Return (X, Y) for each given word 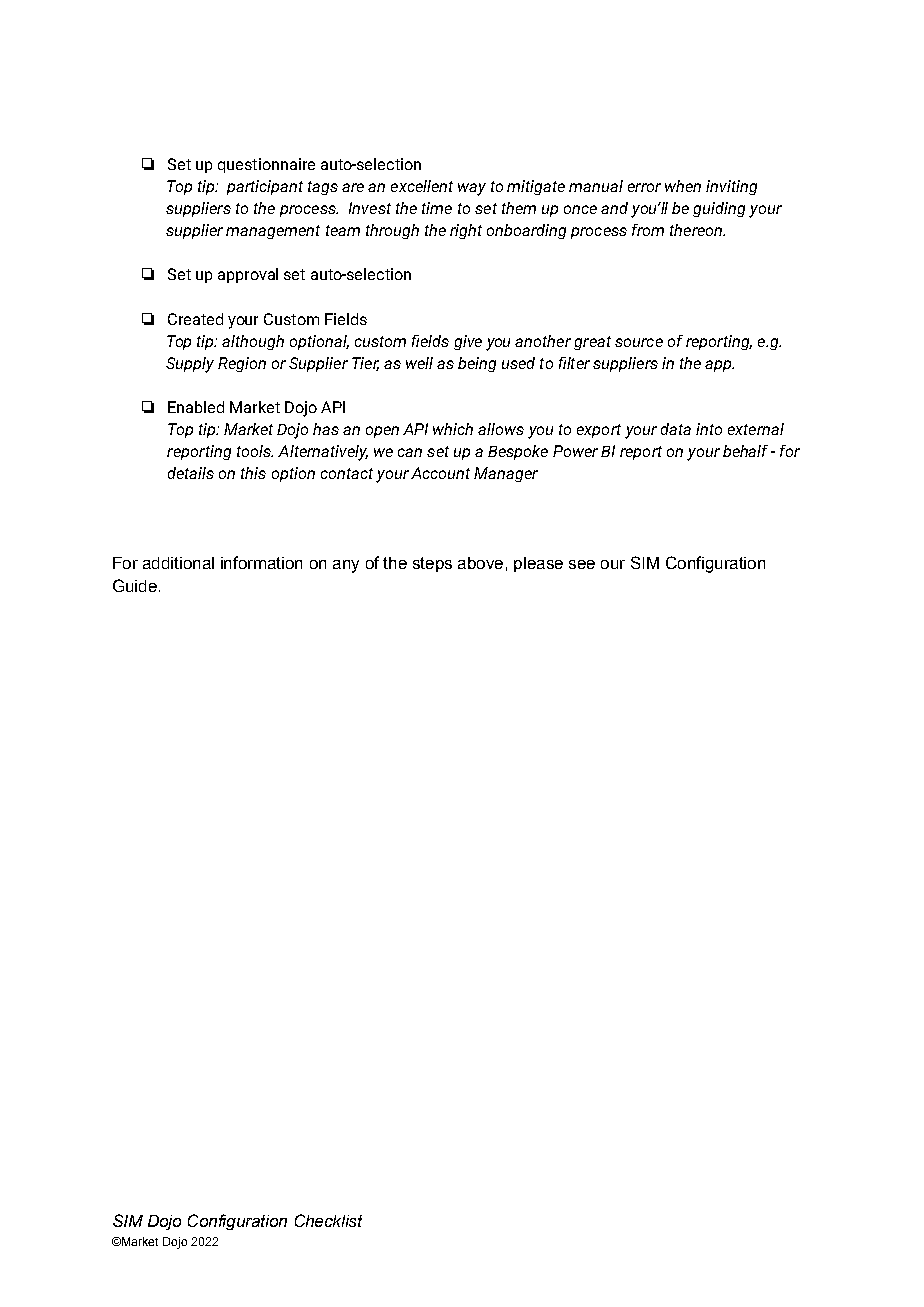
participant (265, 187)
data (676, 429)
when (683, 186)
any (346, 566)
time (437, 208)
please (538, 564)
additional (178, 563)
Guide (135, 585)
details (191, 473)
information (261, 562)
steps (432, 564)
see (582, 564)
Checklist (328, 1220)
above (480, 563)
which (453, 429)
